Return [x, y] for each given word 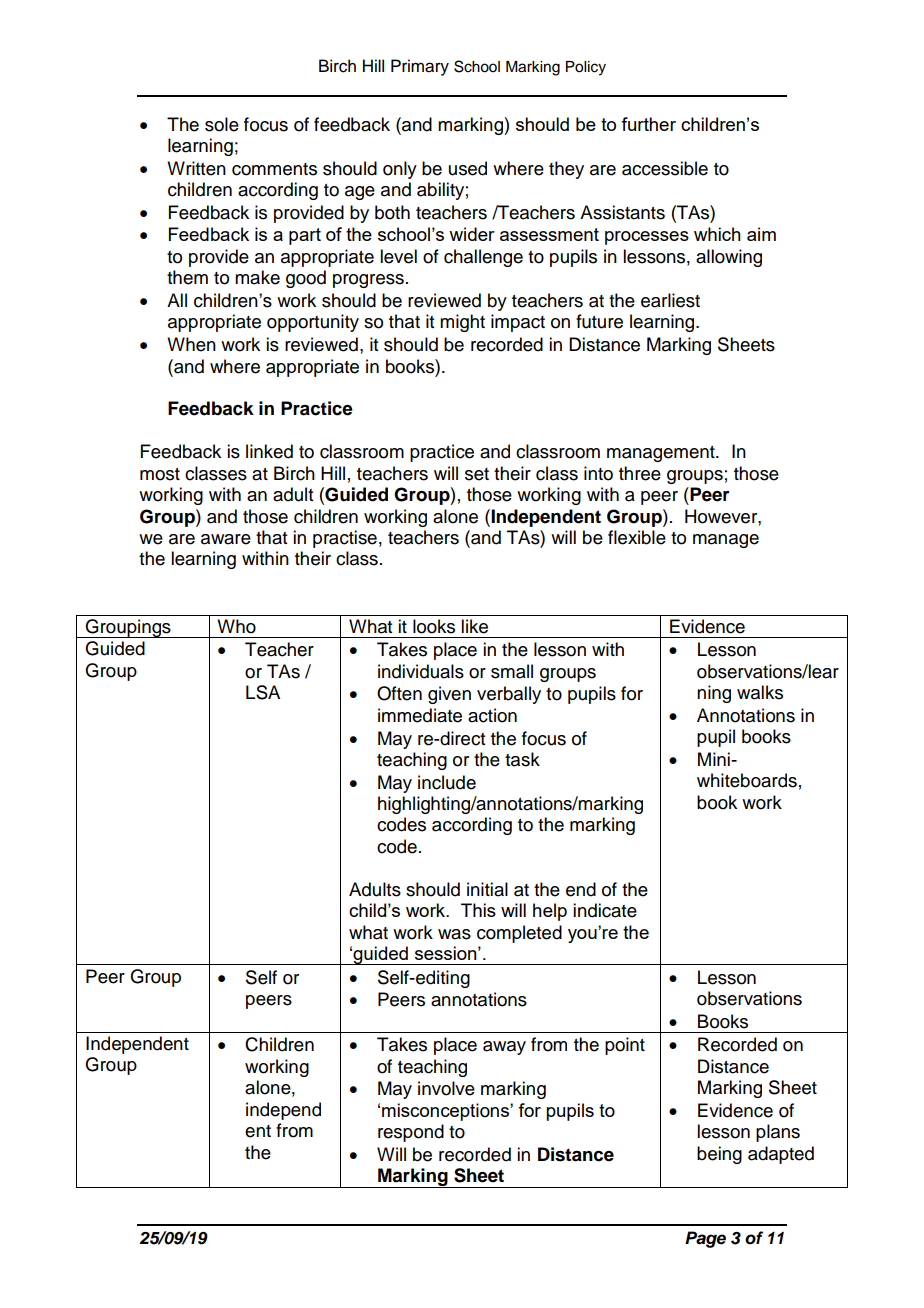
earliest [670, 300]
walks [760, 692]
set [477, 474]
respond [411, 1133]
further [648, 124]
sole [222, 124]
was [454, 934]
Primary [420, 67]
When [191, 344]
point [625, 1046]
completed [519, 934]
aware [226, 539]
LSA [263, 692]
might [462, 323]
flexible [637, 537]
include [447, 782]
